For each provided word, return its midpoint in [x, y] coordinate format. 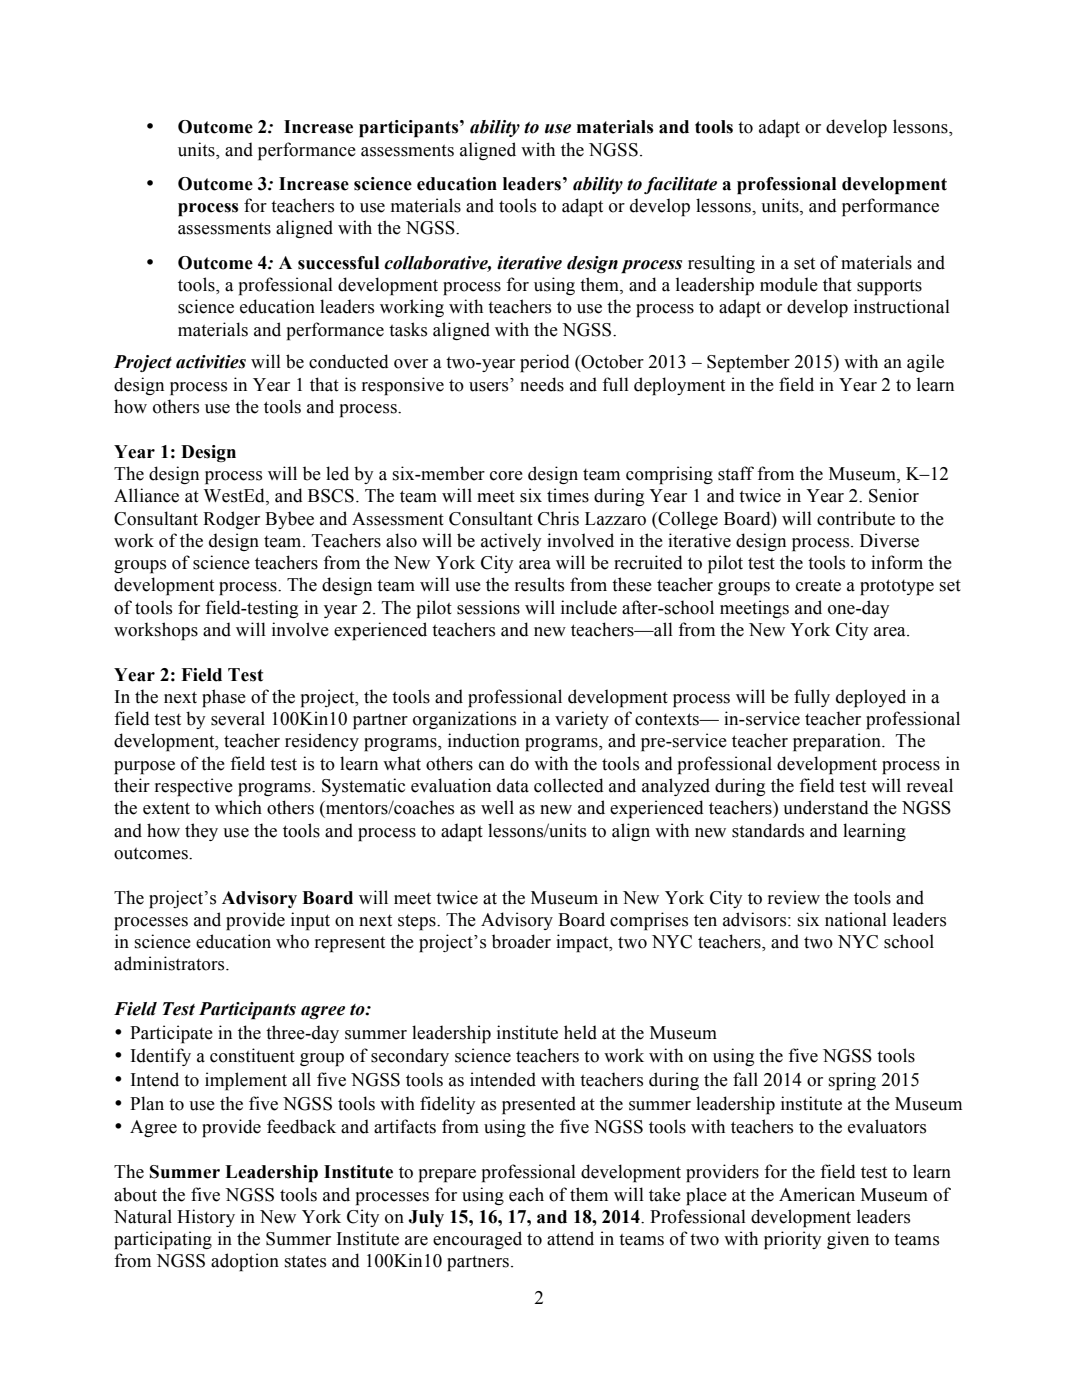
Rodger [231, 520]
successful [338, 263]
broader [521, 941]
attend [570, 1238]
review [794, 897]
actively [511, 542]
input [310, 921]
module [789, 284]
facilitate [680, 185]
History [206, 1218]
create [818, 585]
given [848, 1240]
